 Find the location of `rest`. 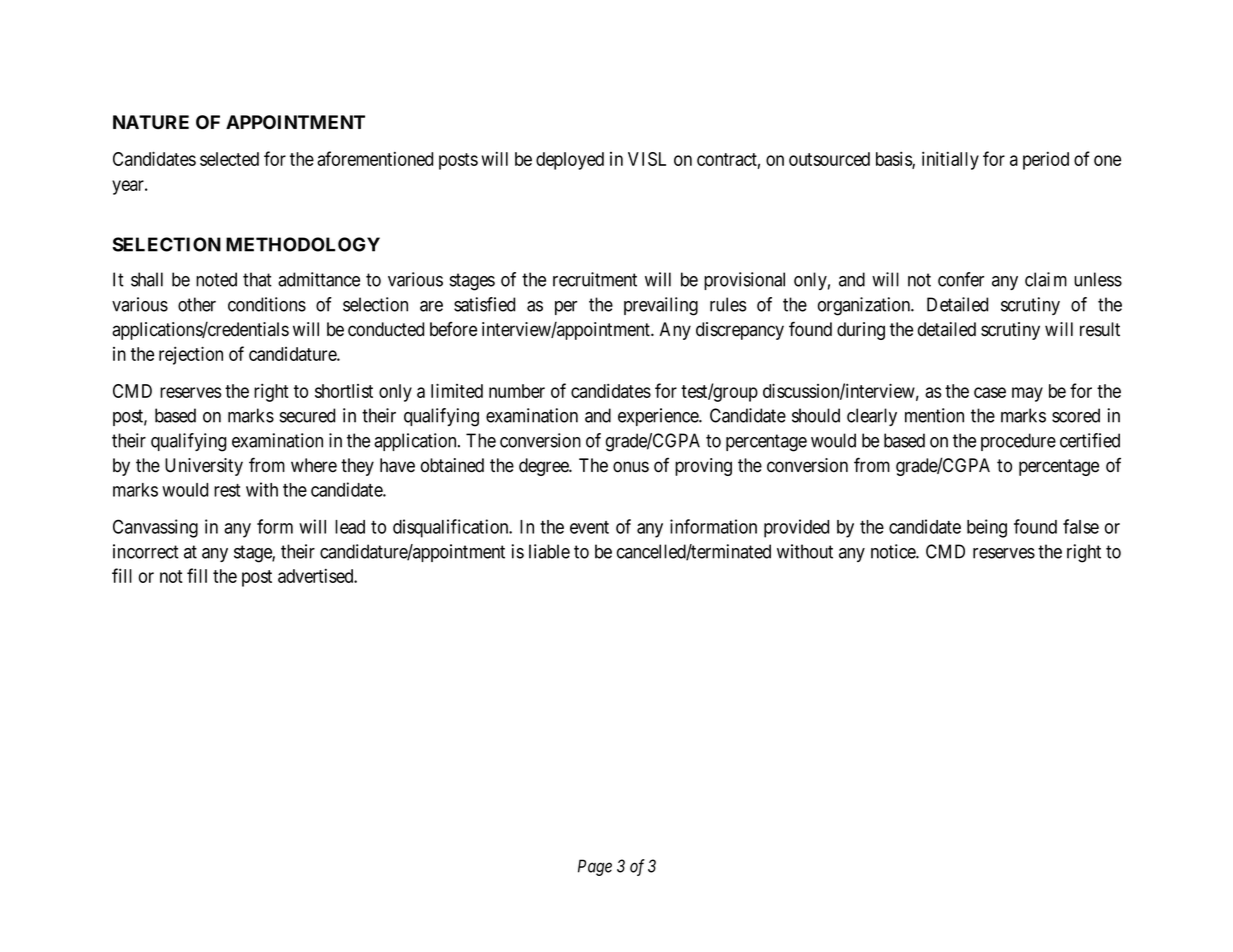

rest is located at coordinates (227, 490).
